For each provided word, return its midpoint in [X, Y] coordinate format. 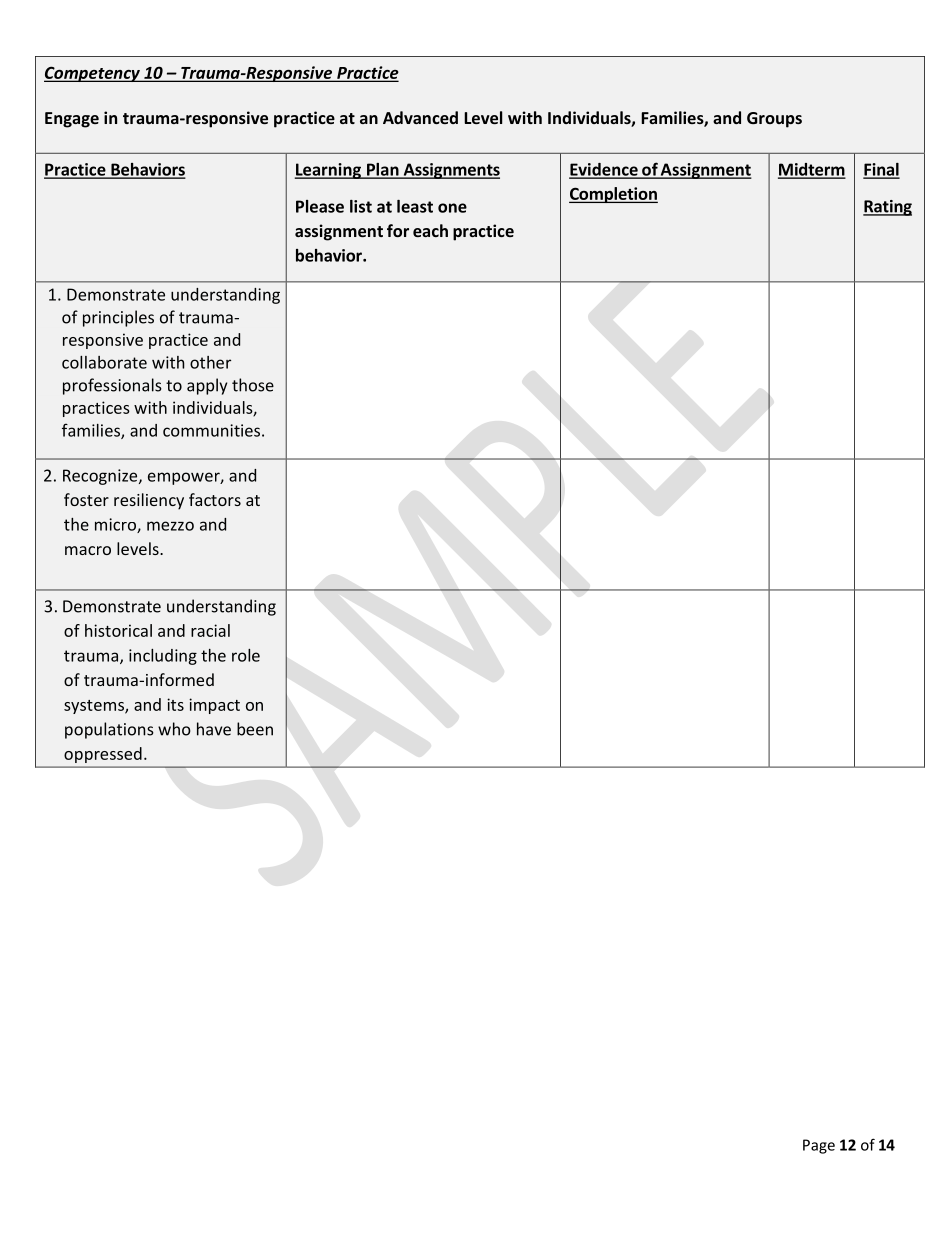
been [255, 729]
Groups [774, 120]
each [430, 230]
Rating [887, 208]
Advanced [420, 117]
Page [819, 1146]
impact [214, 706]
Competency [93, 74]
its [175, 704]
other [210, 362]
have [214, 729]
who [174, 729]
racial [210, 630]
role [246, 655]
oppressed [103, 755]
